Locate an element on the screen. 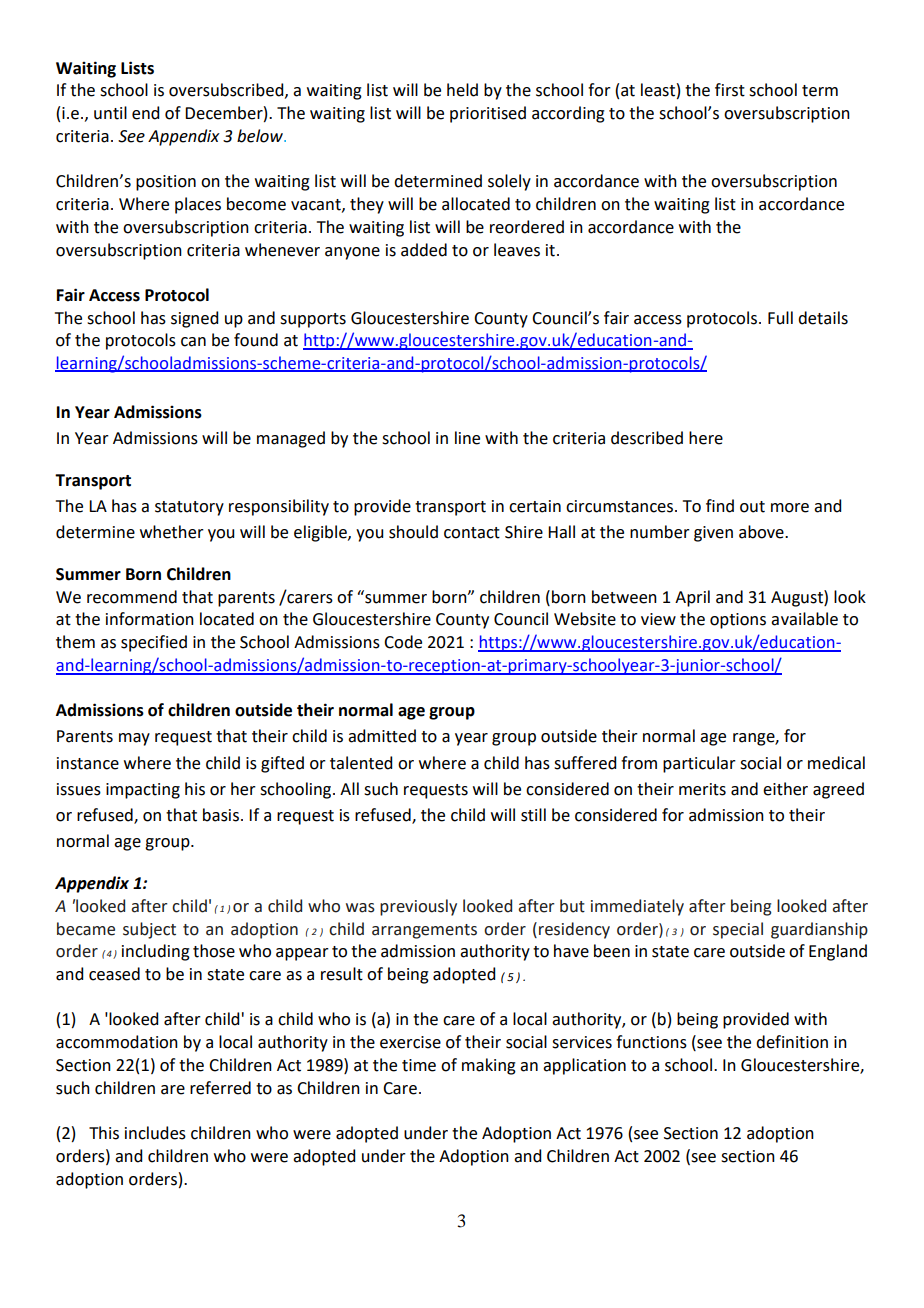  previously is located at coordinates (418, 907).
